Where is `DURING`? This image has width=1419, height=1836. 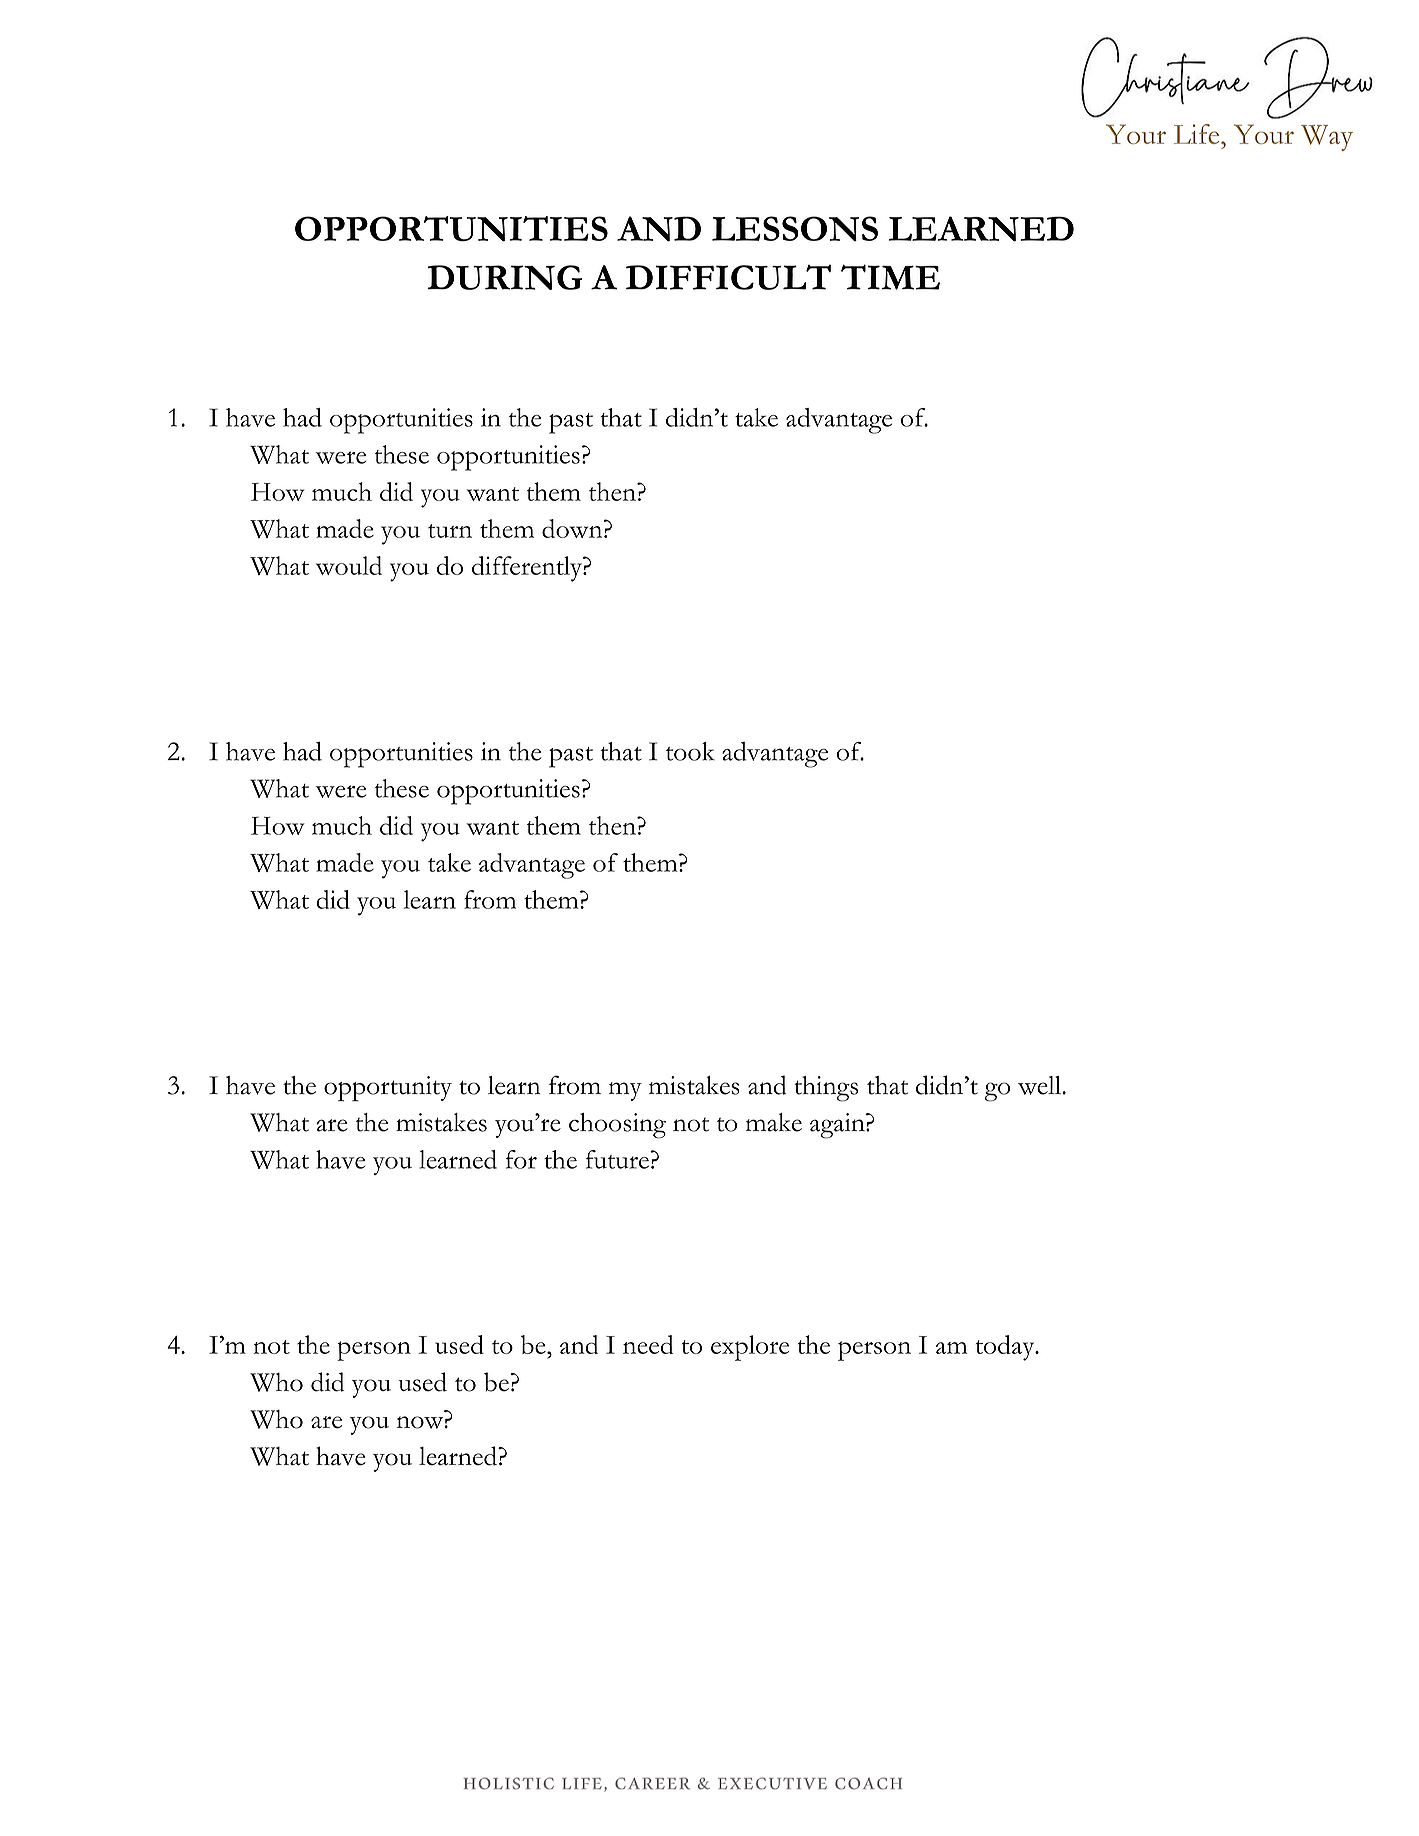
DURING is located at coordinates (504, 277).
